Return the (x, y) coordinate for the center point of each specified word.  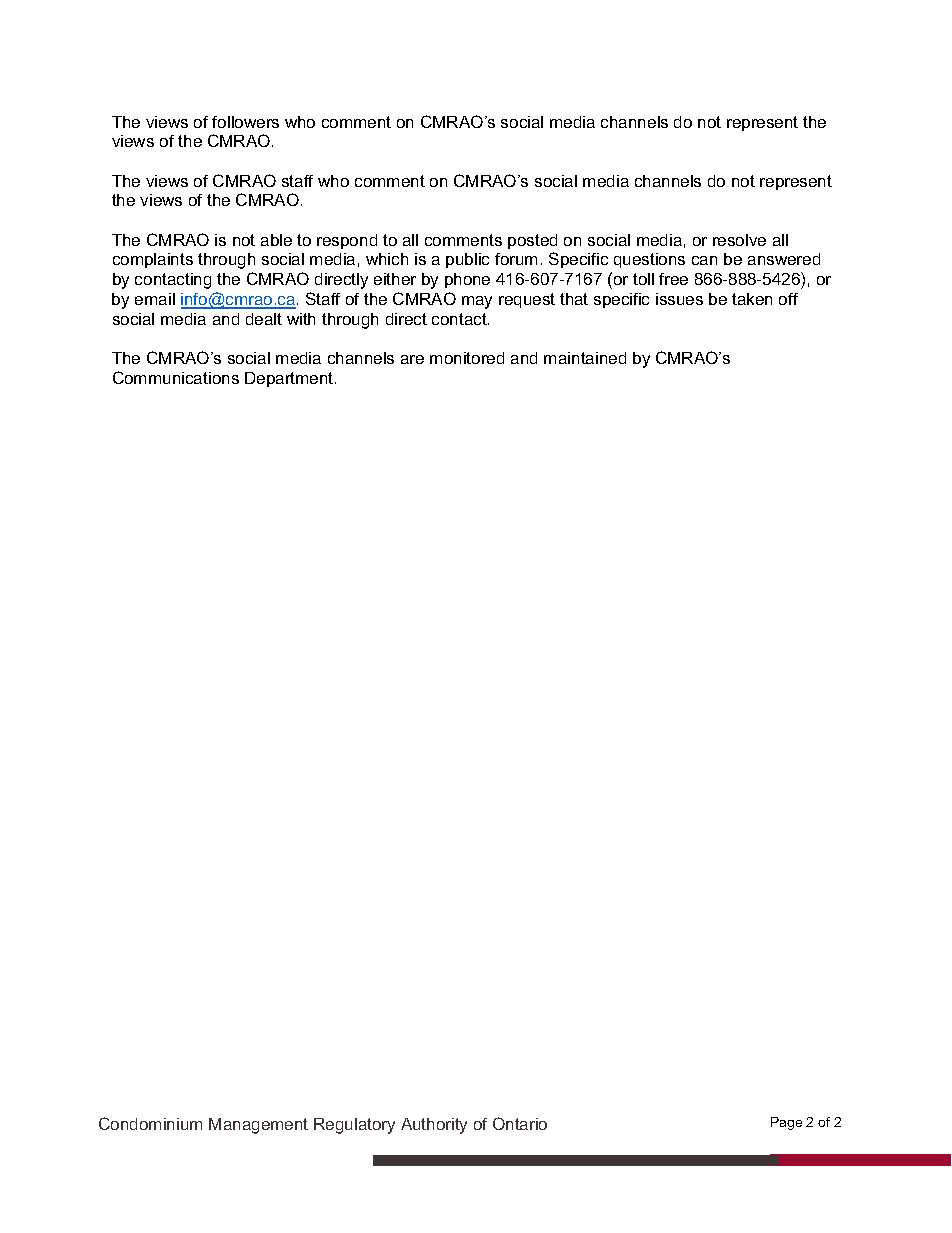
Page (786, 1123)
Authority (434, 1126)
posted (532, 241)
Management (258, 1126)
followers (245, 122)
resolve (739, 240)
